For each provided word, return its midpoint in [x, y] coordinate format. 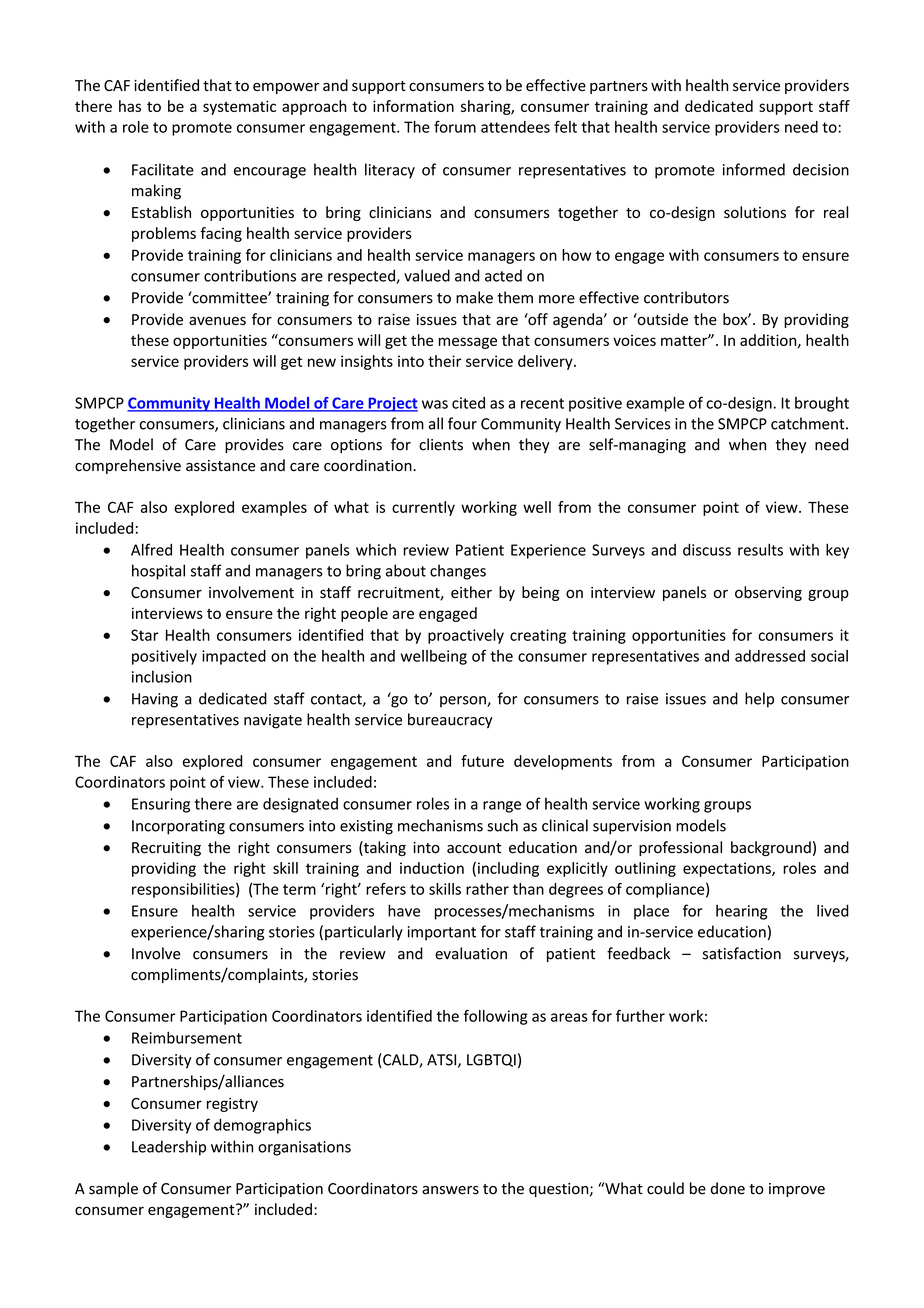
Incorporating [178, 827]
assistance [221, 466]
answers [450, 1190]
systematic [239, 107]
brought [822, 404]
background [771, 848]
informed [754, 169]
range [502, 807]
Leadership [169, 1148]
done [728, 1188]
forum [455, 127]
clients [441, 444]
